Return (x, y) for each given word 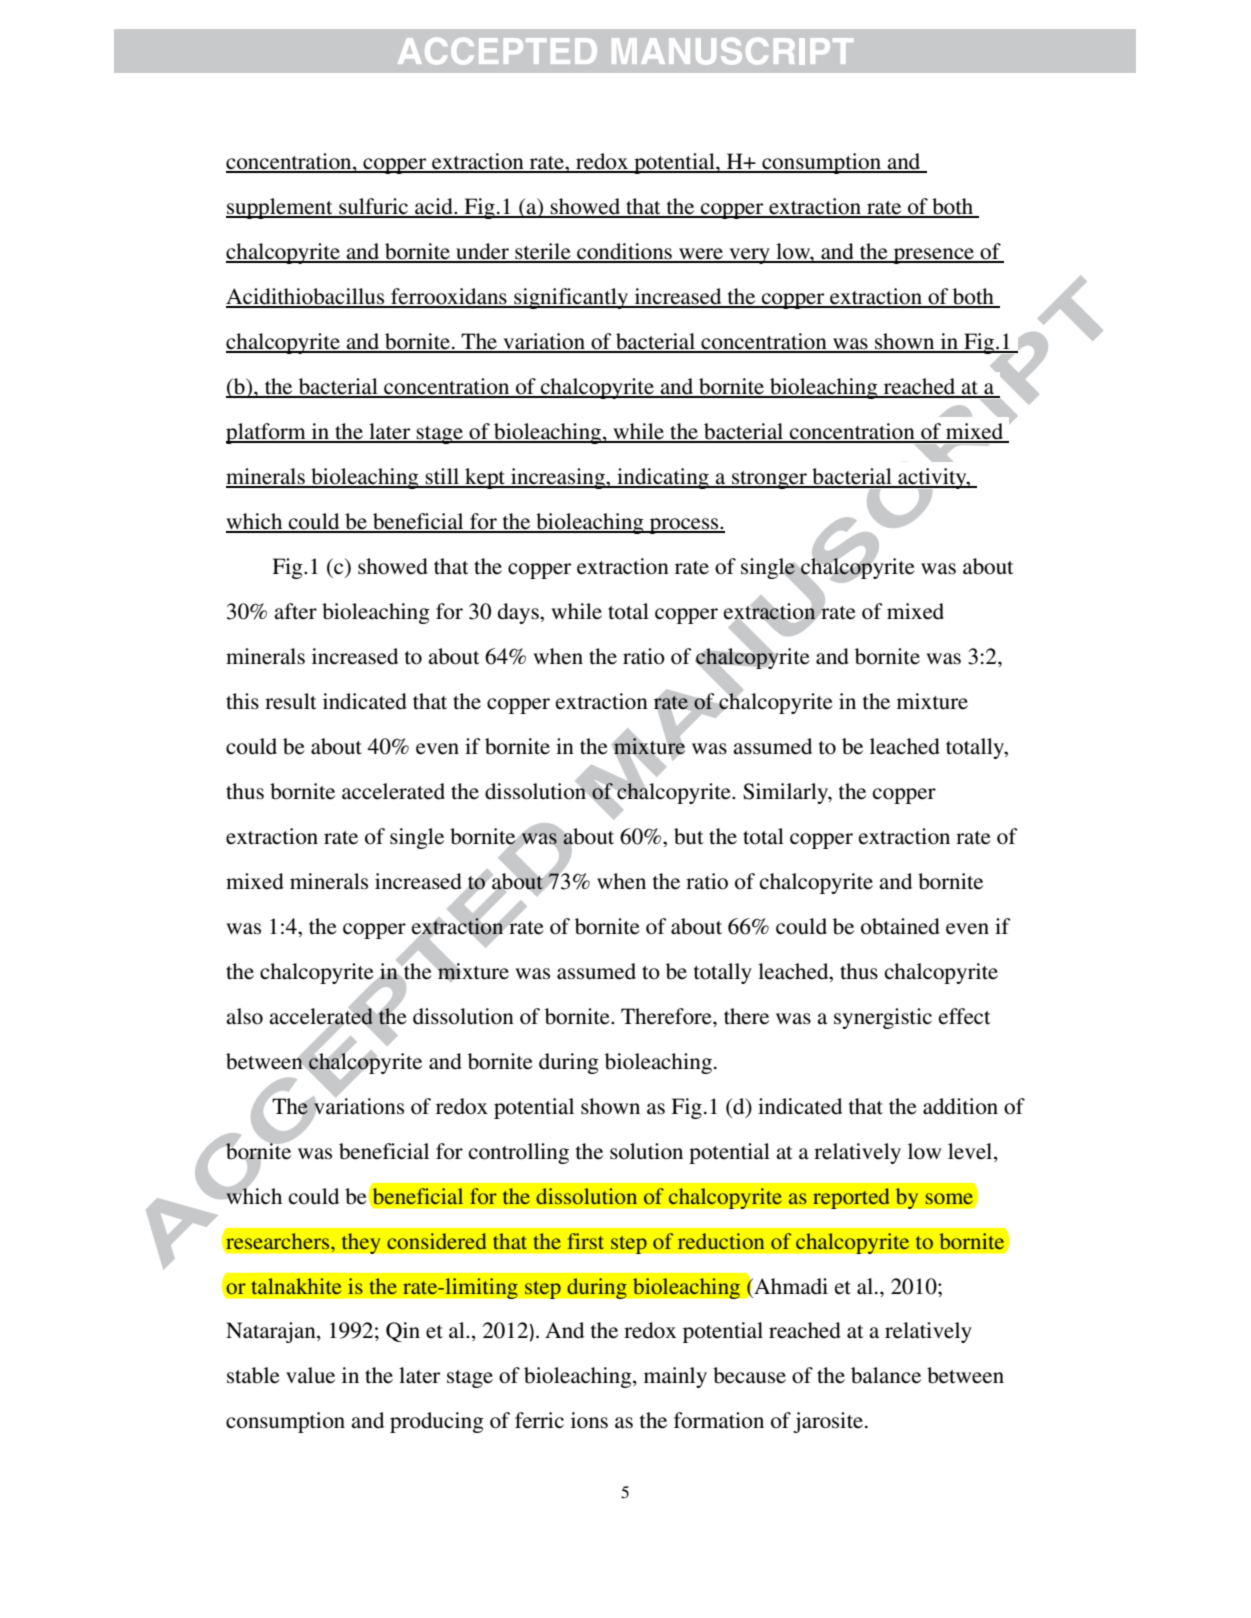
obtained (900, 926)
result (291, 701)
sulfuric (374, 207)
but (689, 836)
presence (934, 256)
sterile (543, 252)
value (310, 1375)
